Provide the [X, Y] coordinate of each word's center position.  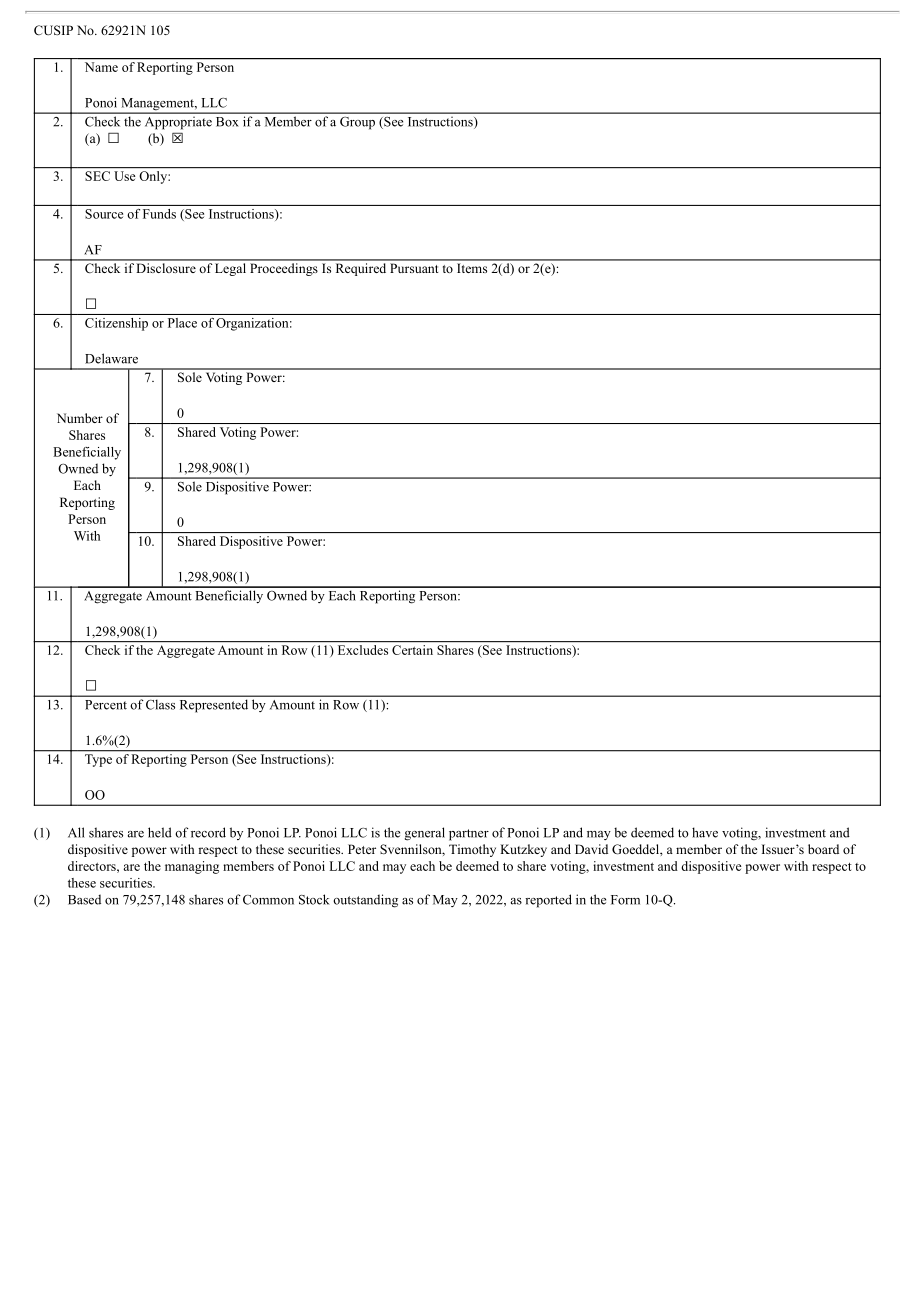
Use [125, 176]
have [705, 832]
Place [182, 323]
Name [101, 67]
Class [160, 705]
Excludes [363, 650]
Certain [412, 650]
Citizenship [116, 324]
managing [192, 867]
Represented [214, 706]
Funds [159, 214]
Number [80, 418]
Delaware [111, 358]
